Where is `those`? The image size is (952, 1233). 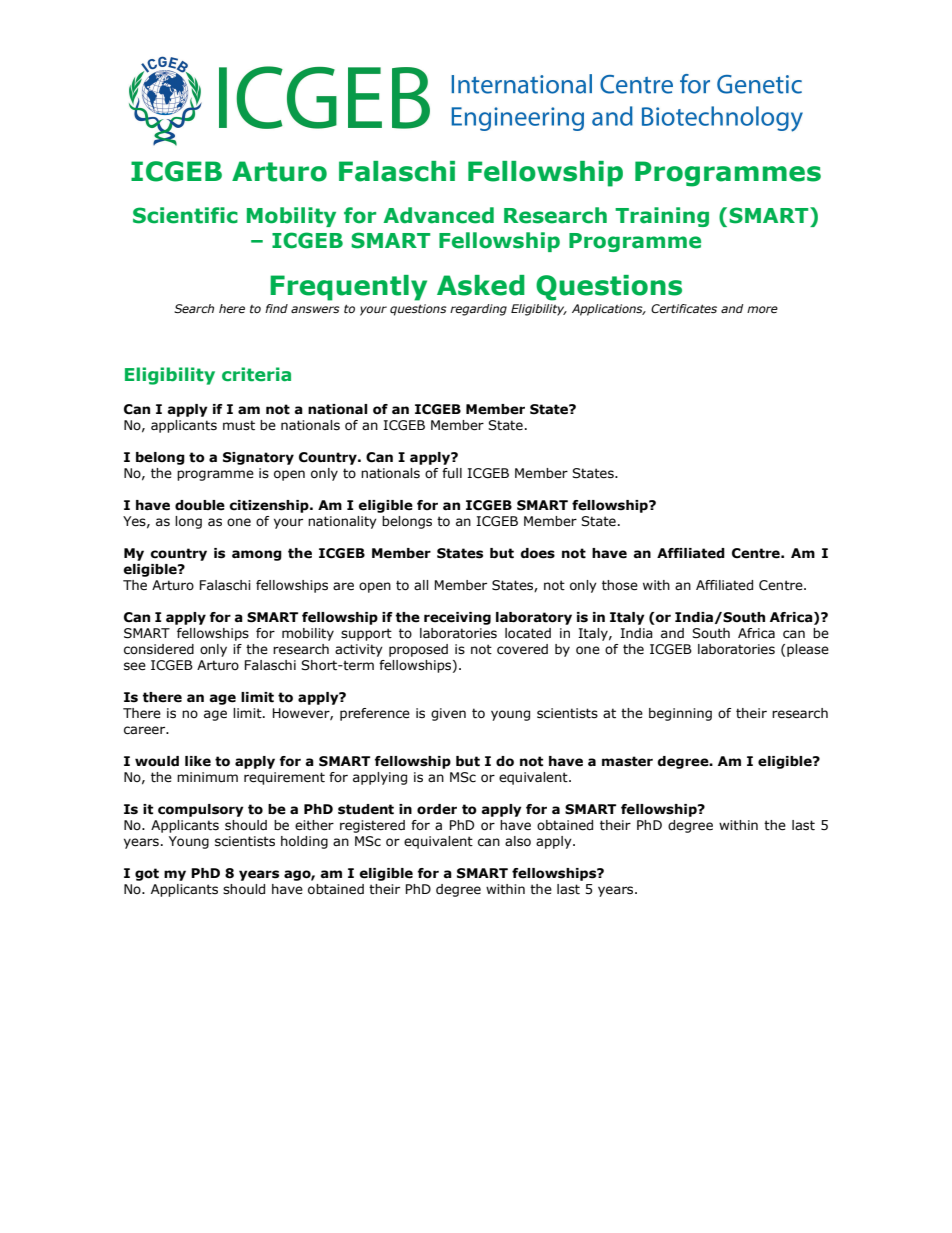
those is located at coordinates (620, 585).
